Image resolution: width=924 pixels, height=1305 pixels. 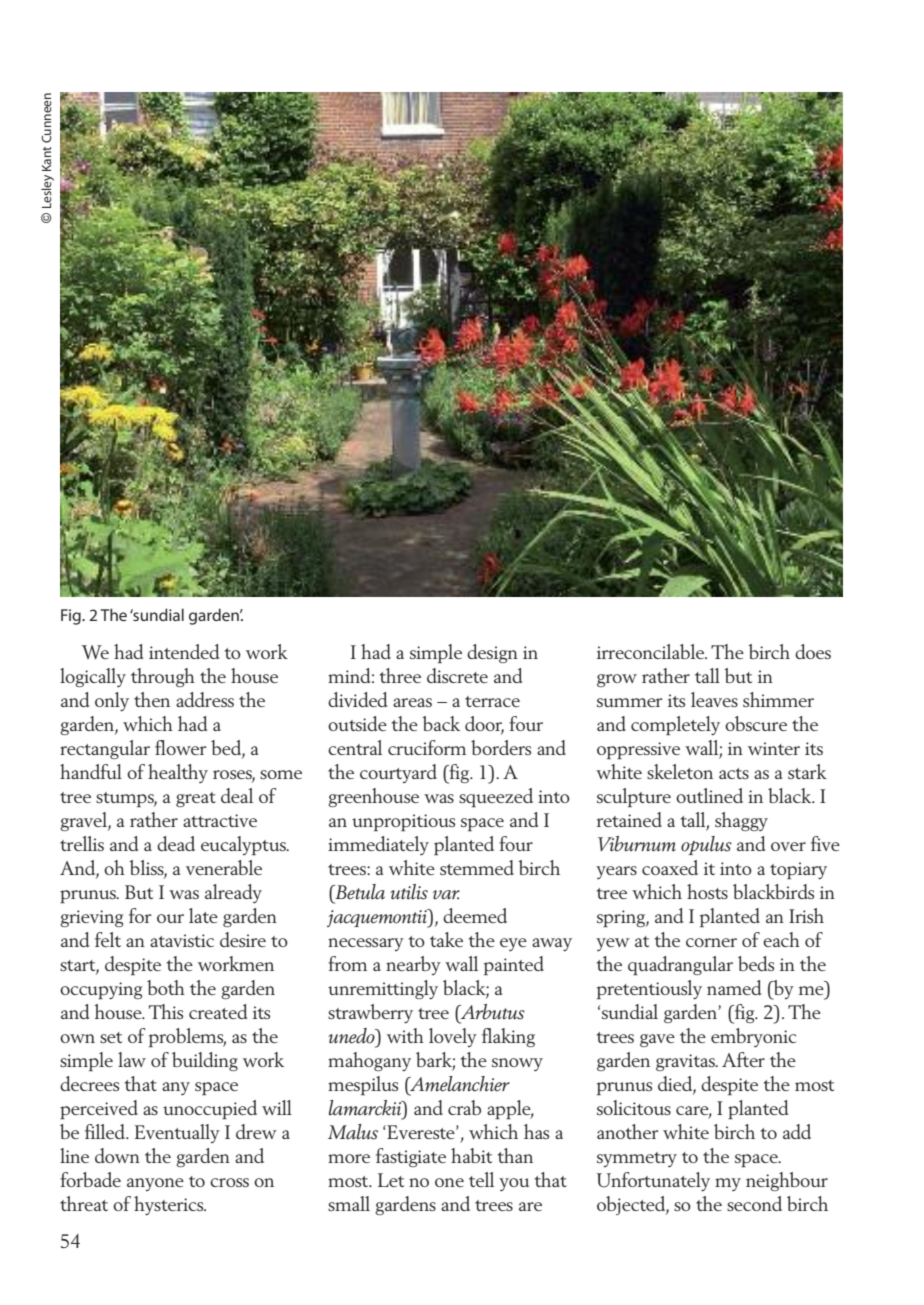 What do you see at coordinates (155, 1184) in the document?
I see `anyone` at bounding box center [155, 1184].
